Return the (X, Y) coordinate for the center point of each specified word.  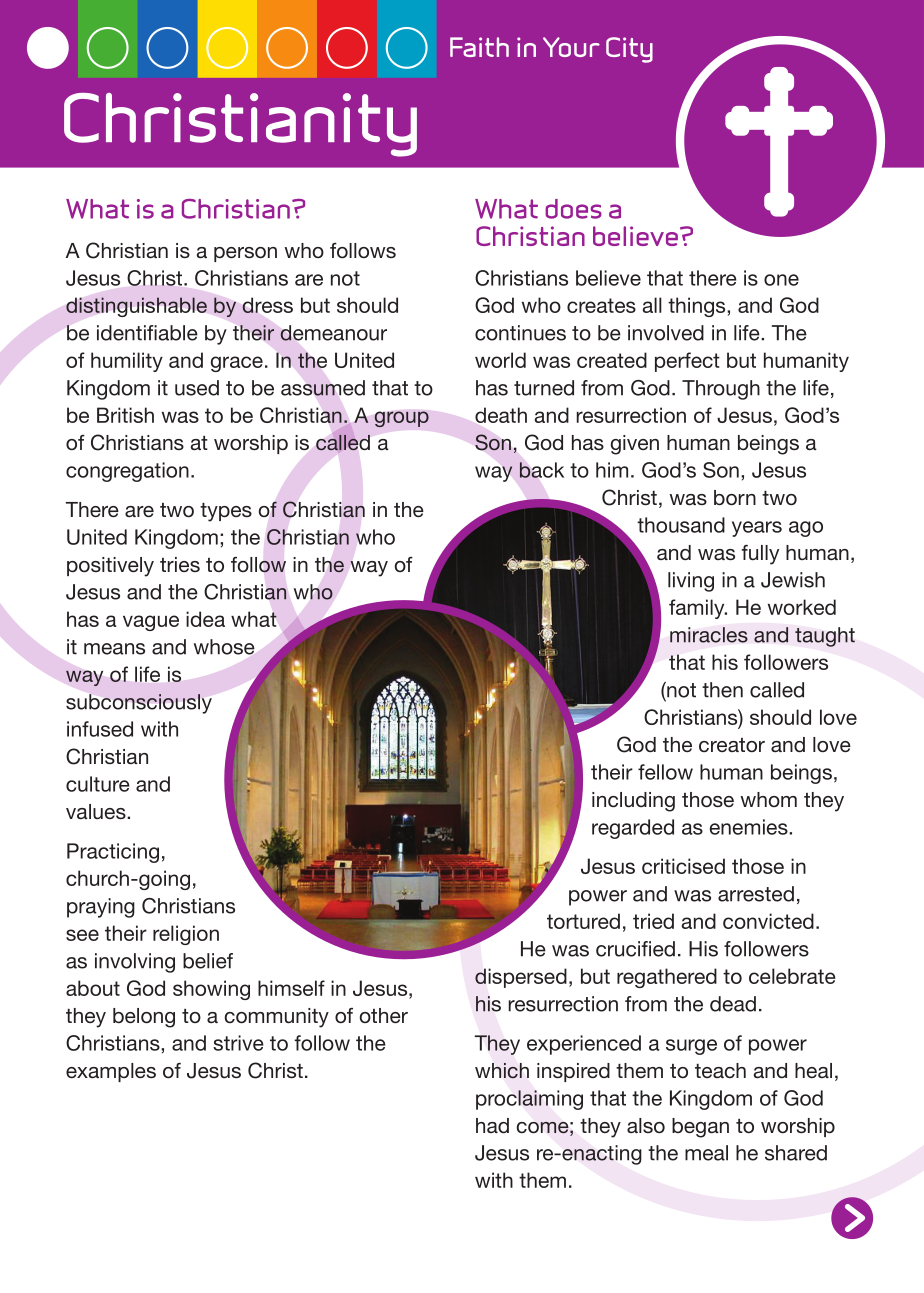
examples (111, 1072)
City (629, 50)
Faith (479, 47)
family (698, 609)
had (492, 1125)
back (541, 470)
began (700, 1128)
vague (151, 623)
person (245, 254)
